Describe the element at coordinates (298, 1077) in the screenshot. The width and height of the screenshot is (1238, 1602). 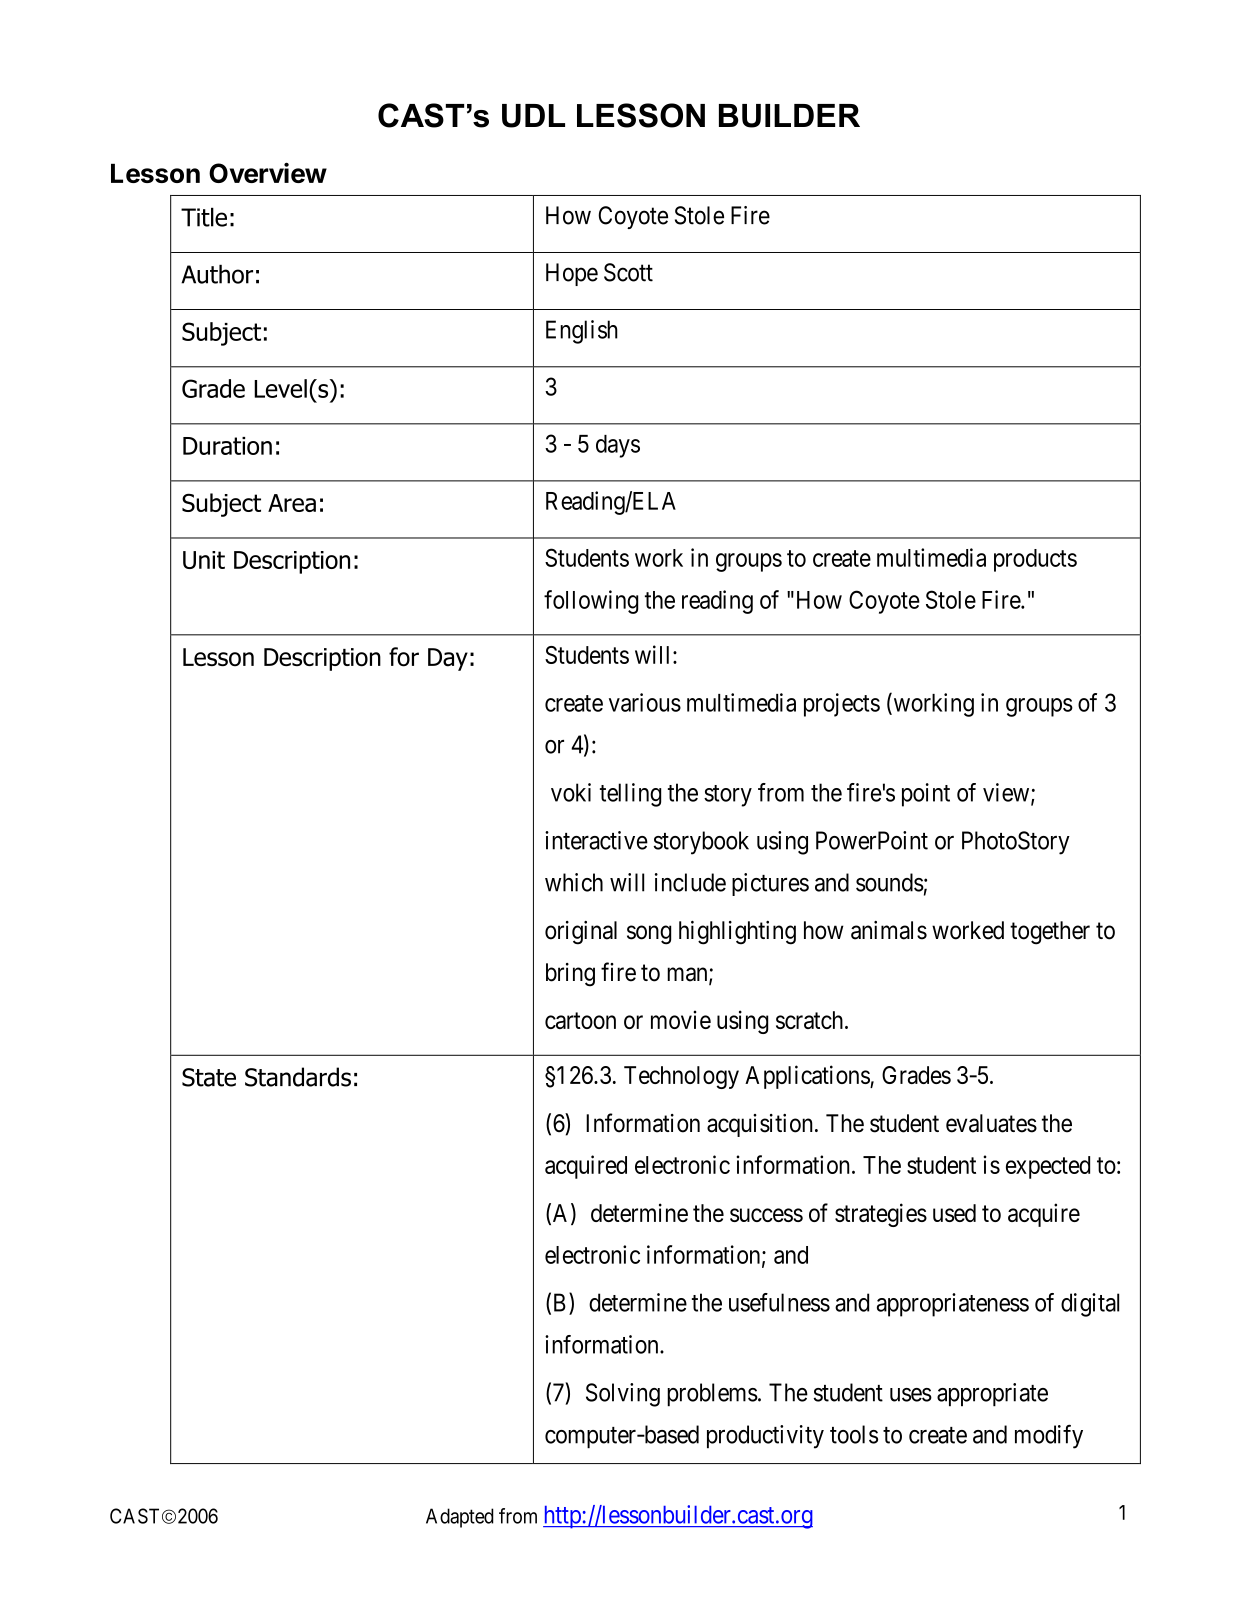
I see `Standards` at that location.
